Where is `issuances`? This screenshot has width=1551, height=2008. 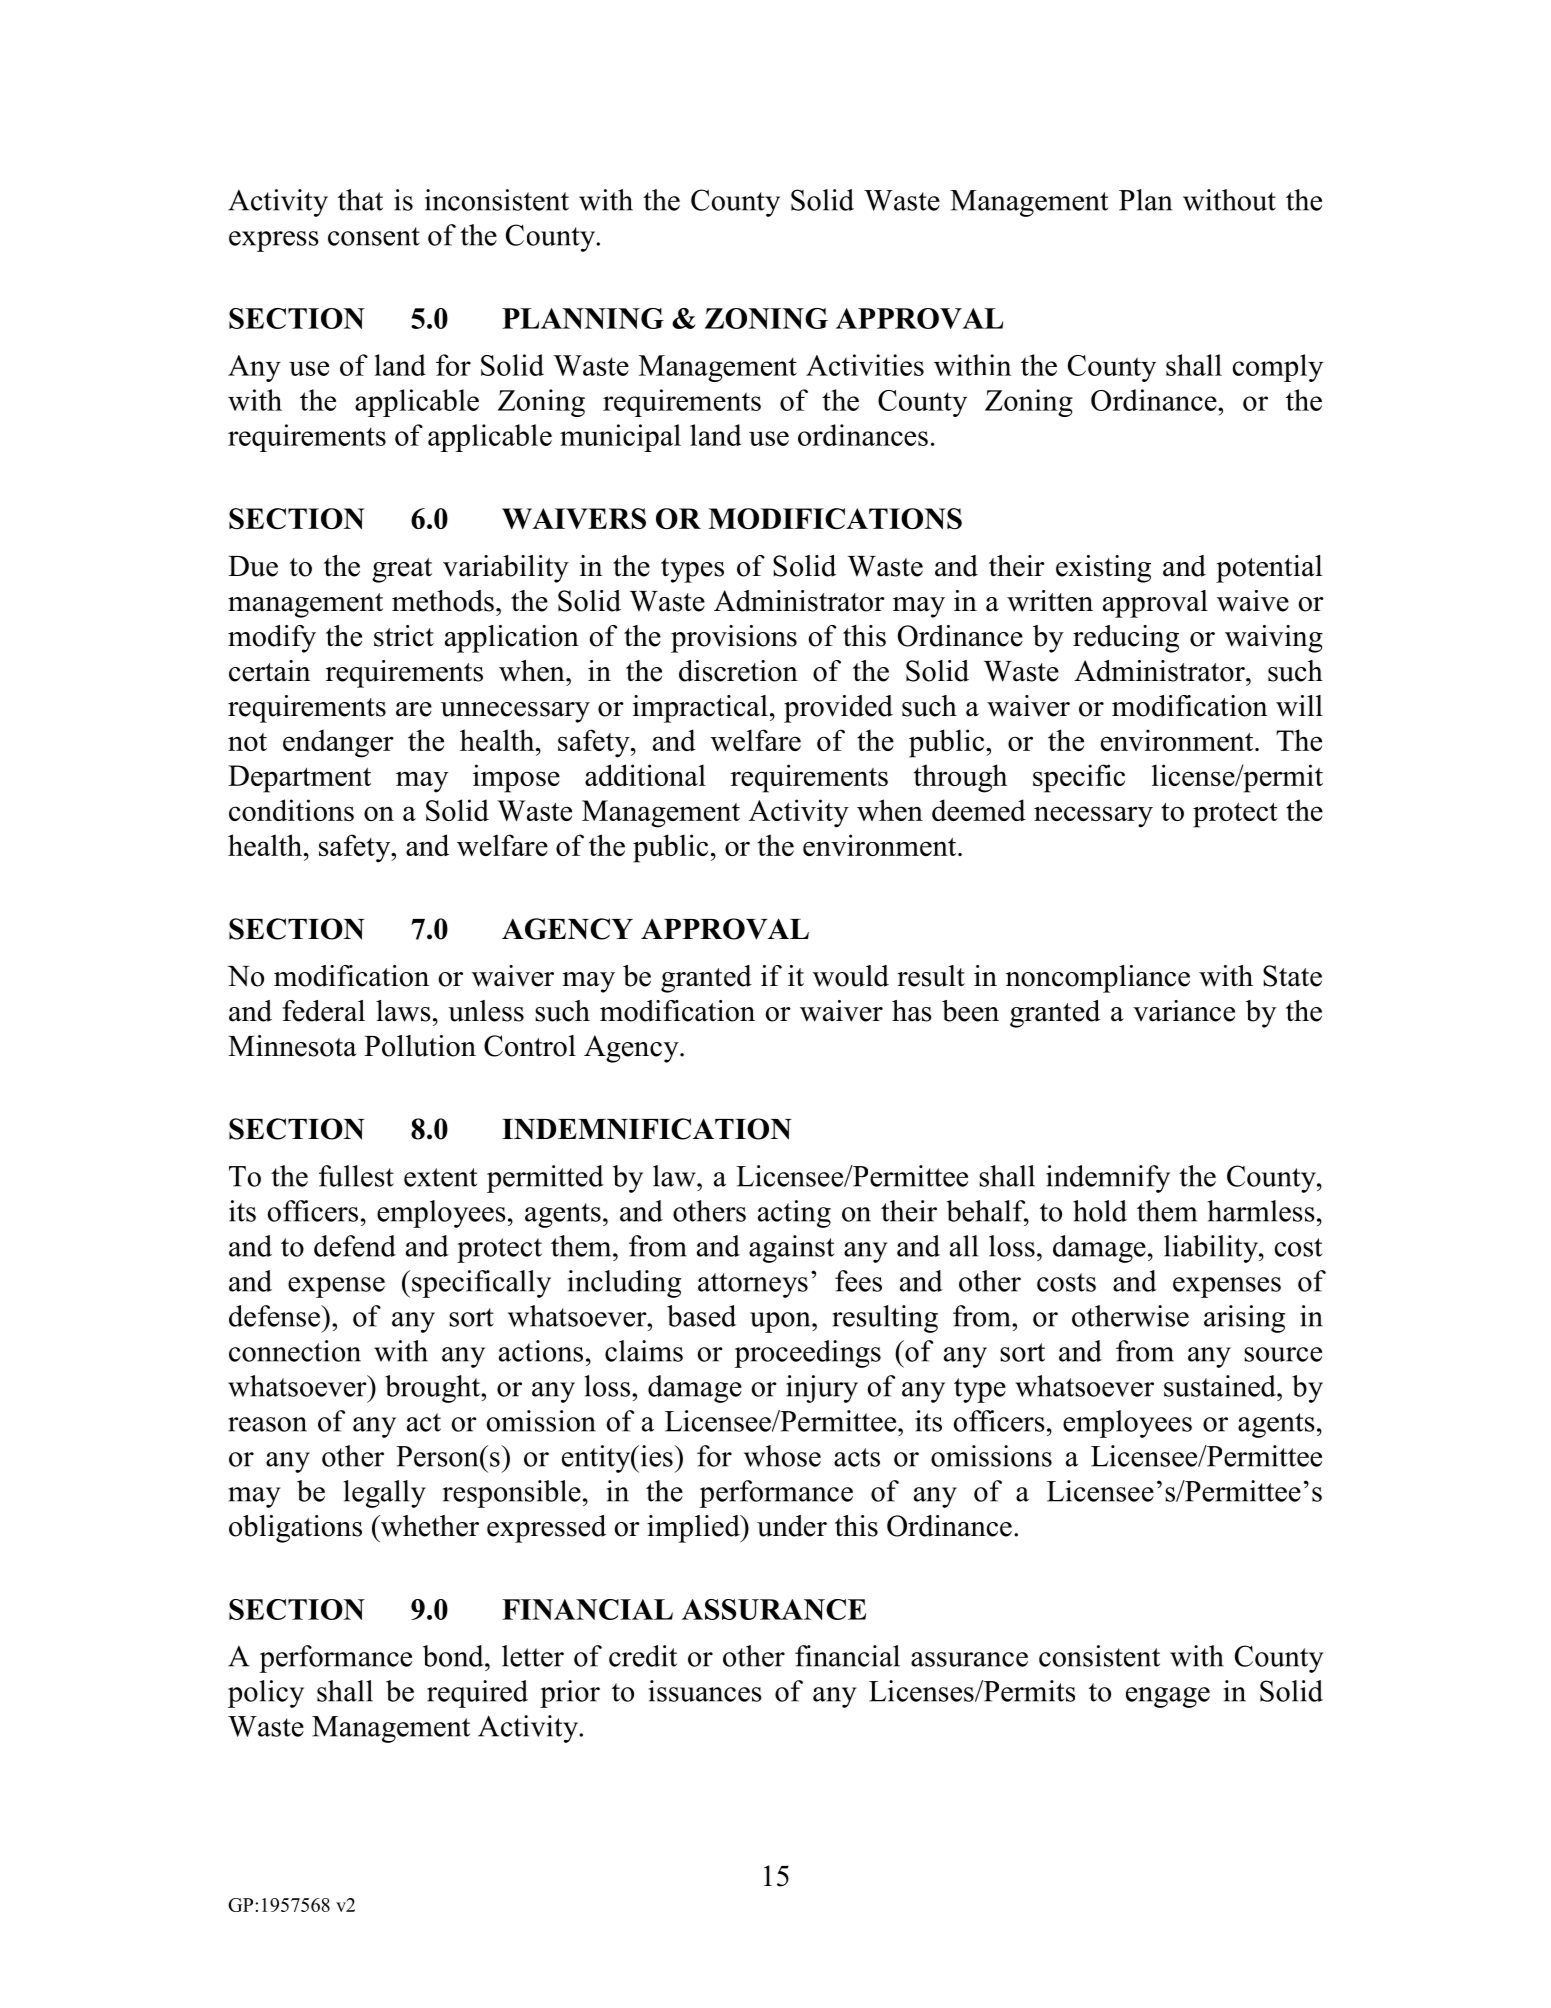
issuances is located at coordinates (705, 1691).
